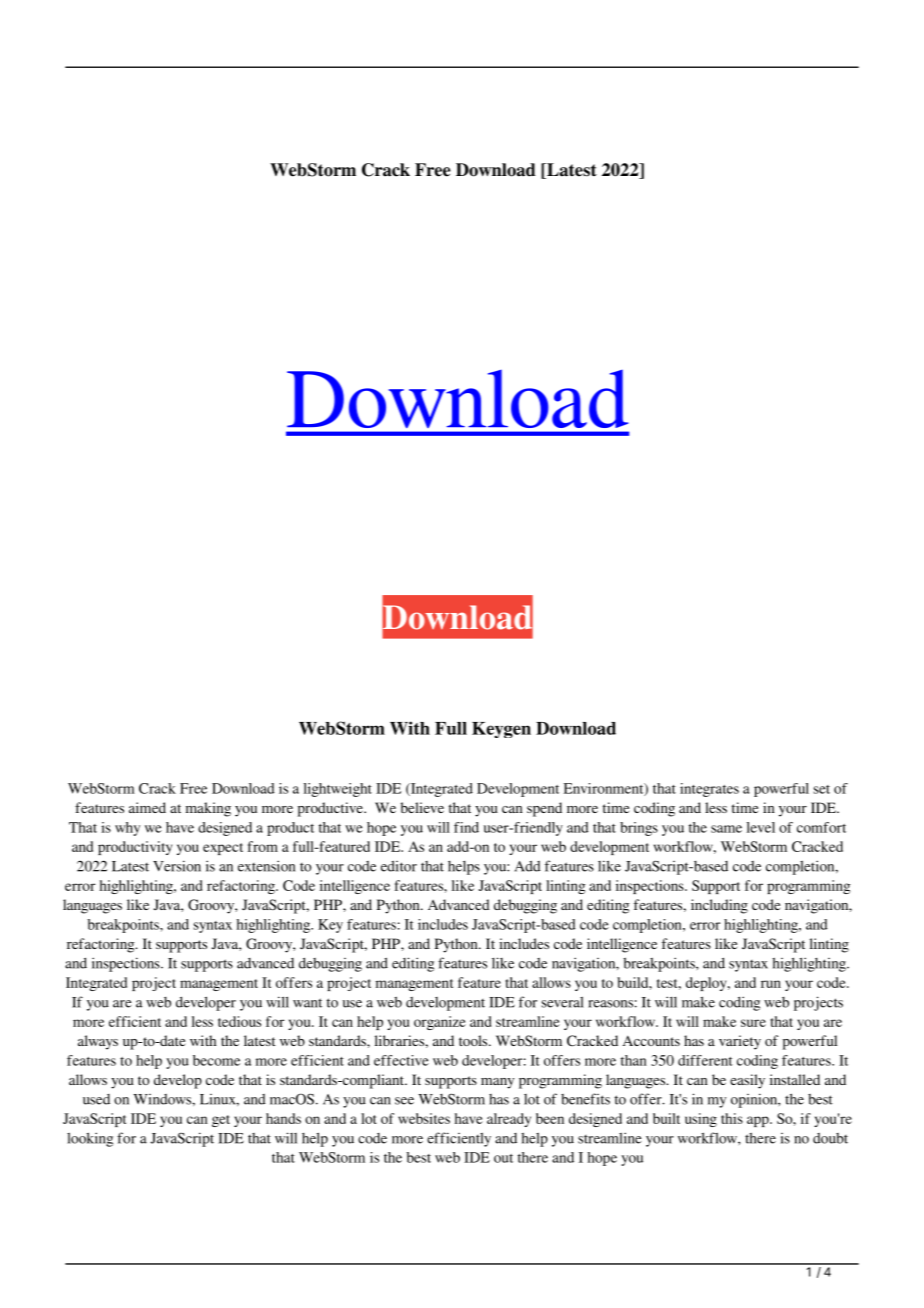 This document has height=1308, width=924. What do you see at coordinates (147, 807) in the document?
I see `aimed` at bounding box center [147, 807].
